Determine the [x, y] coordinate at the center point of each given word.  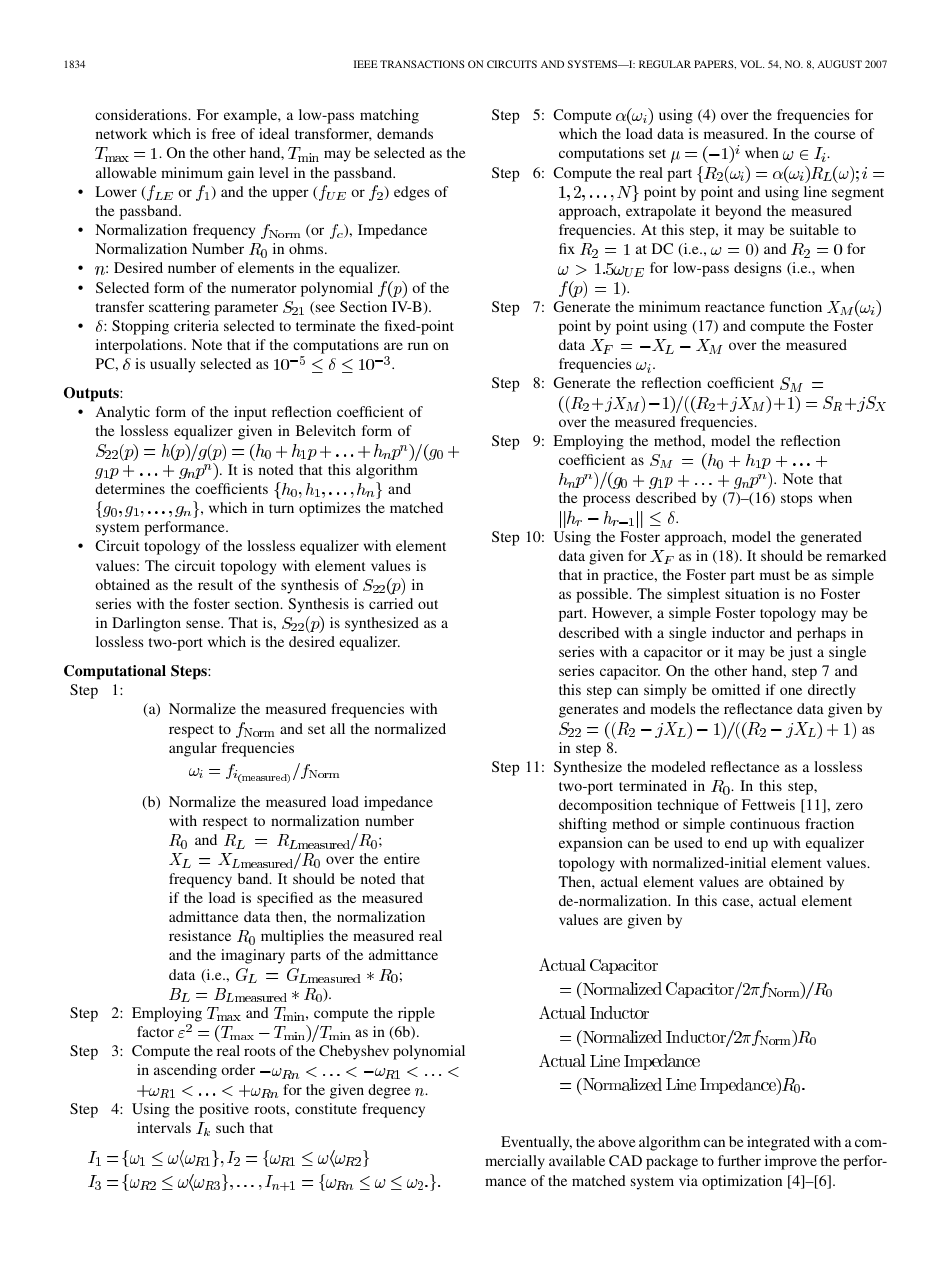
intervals [164, 1127]
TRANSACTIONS [422, 64]
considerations [142, 114]
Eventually [536, 1143]
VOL [752, 64]
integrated [778, 1143]
